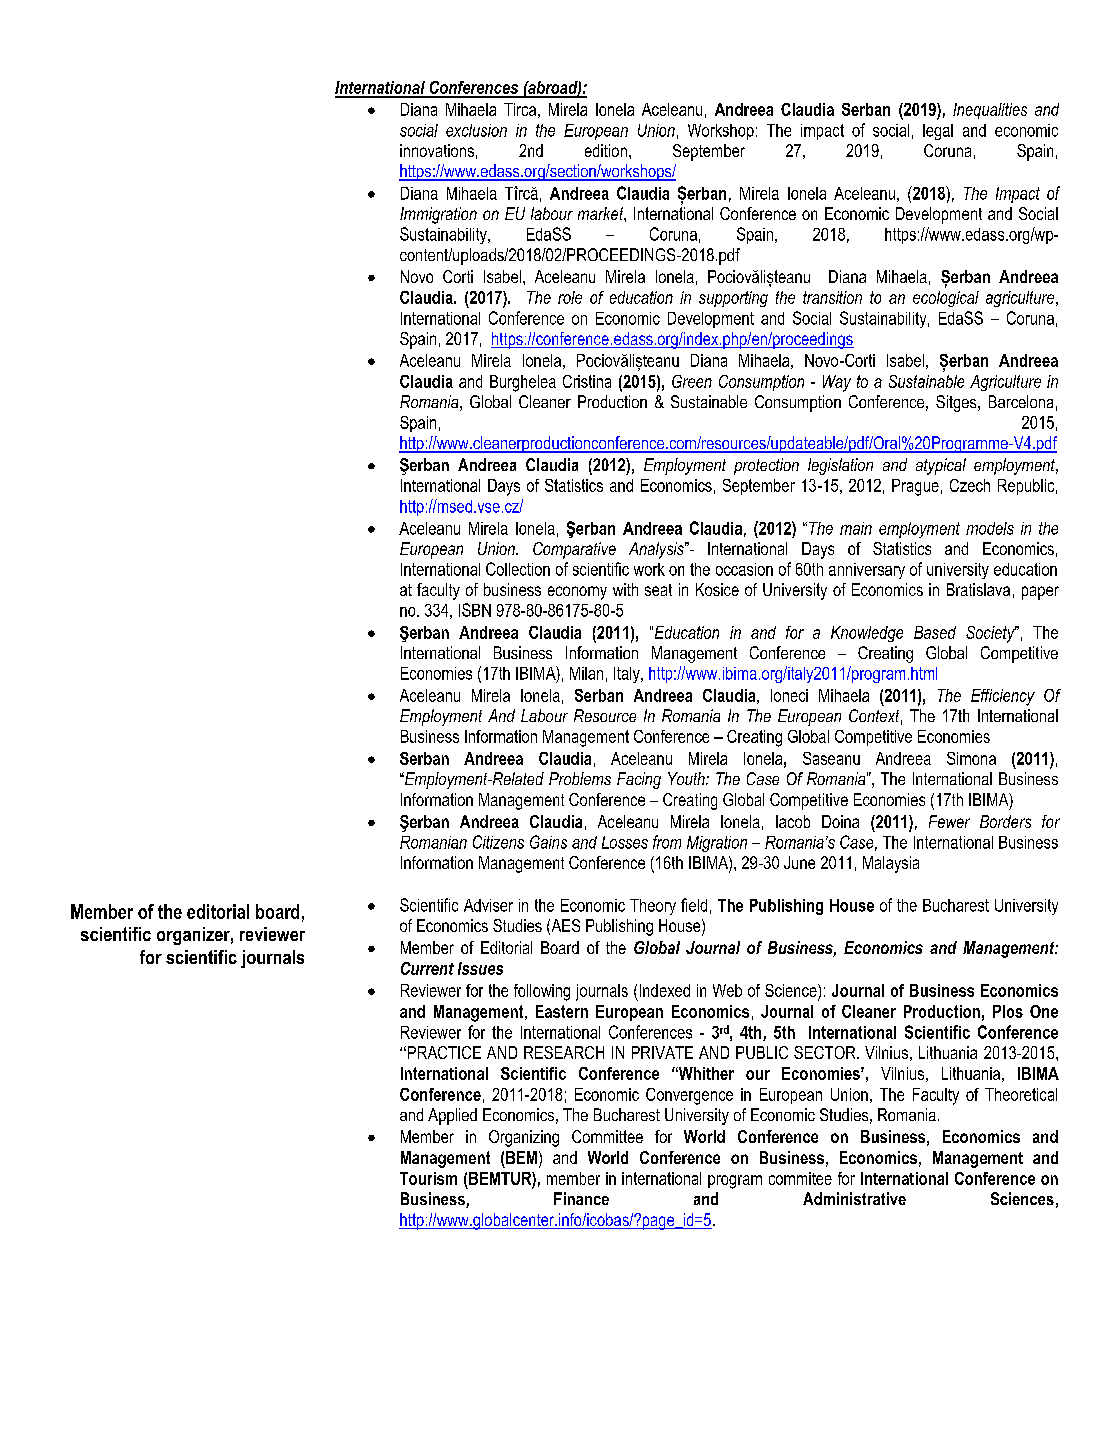 The image size is (1110, 1436). I want to click on Czech, so click(970, 485).
